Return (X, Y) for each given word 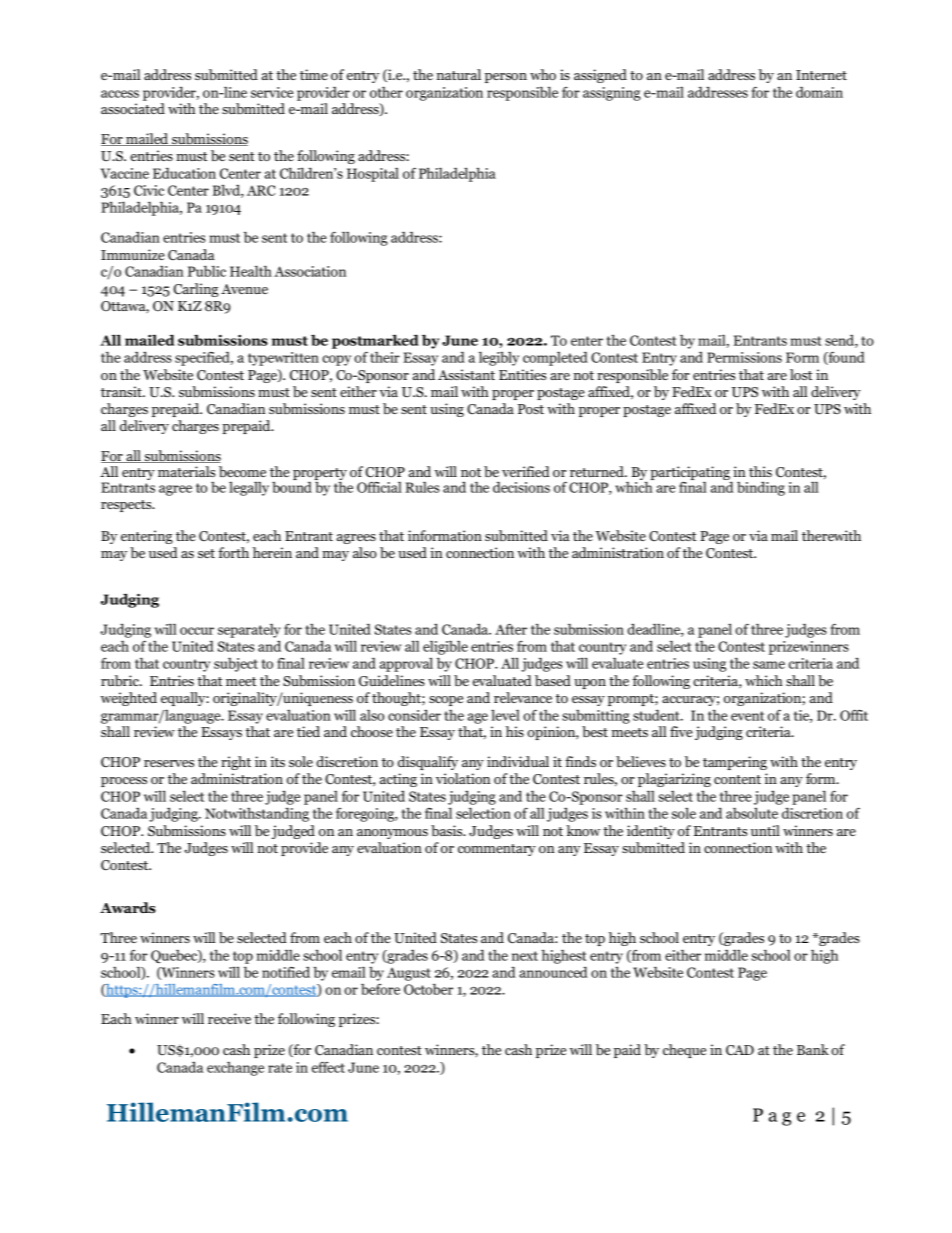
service (272, 92)
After (511, 629)
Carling (196, 290)
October (428, 989)
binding (761, 488)
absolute (752, 813)
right (236, 763)
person (506, 78)
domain (819, 92)
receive (229, 1018)
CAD (740, 1050)
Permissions (744, 357)
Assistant (466, 374)
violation (463, 778)
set (206, 553)
